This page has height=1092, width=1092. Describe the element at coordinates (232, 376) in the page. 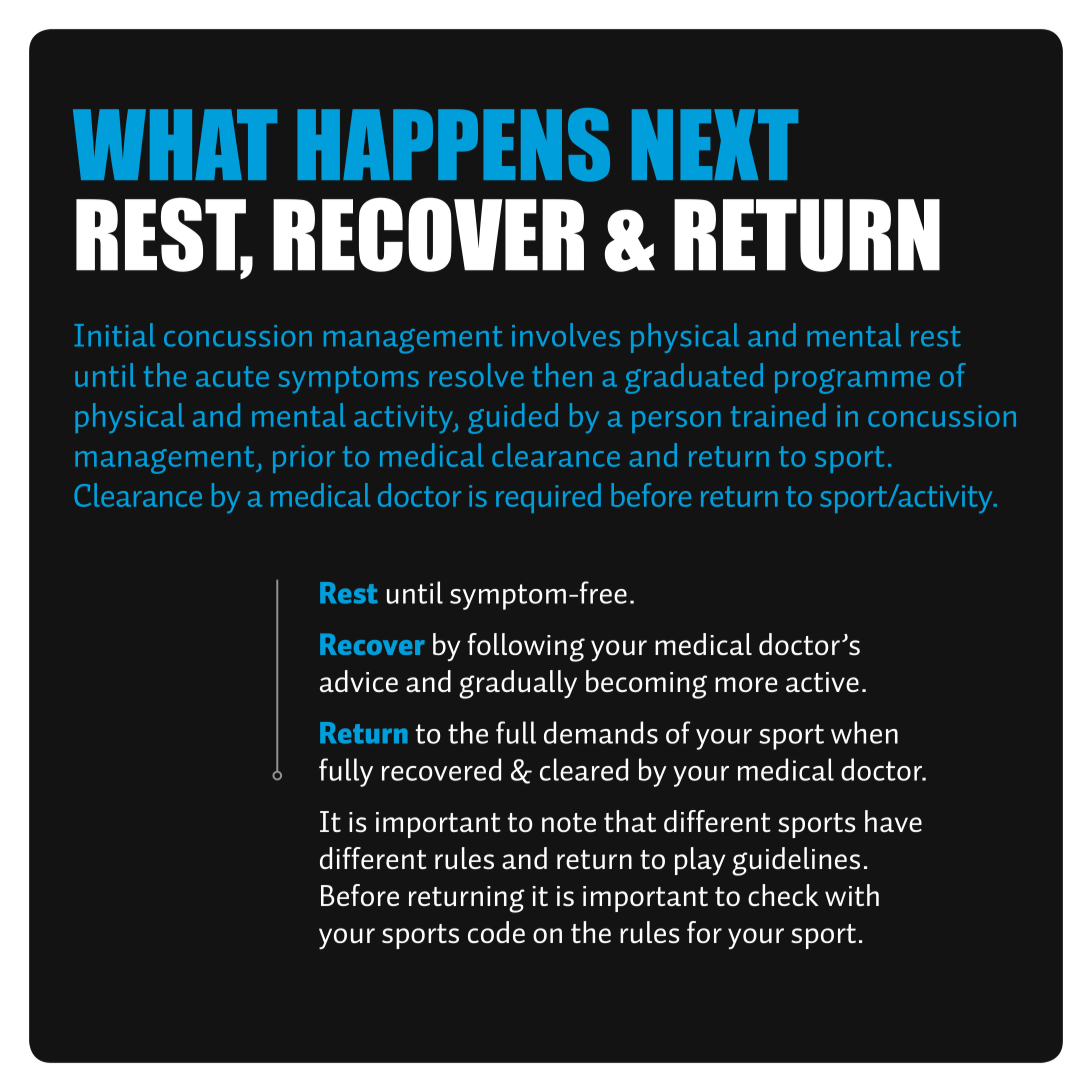

I see `acute` at that location.
